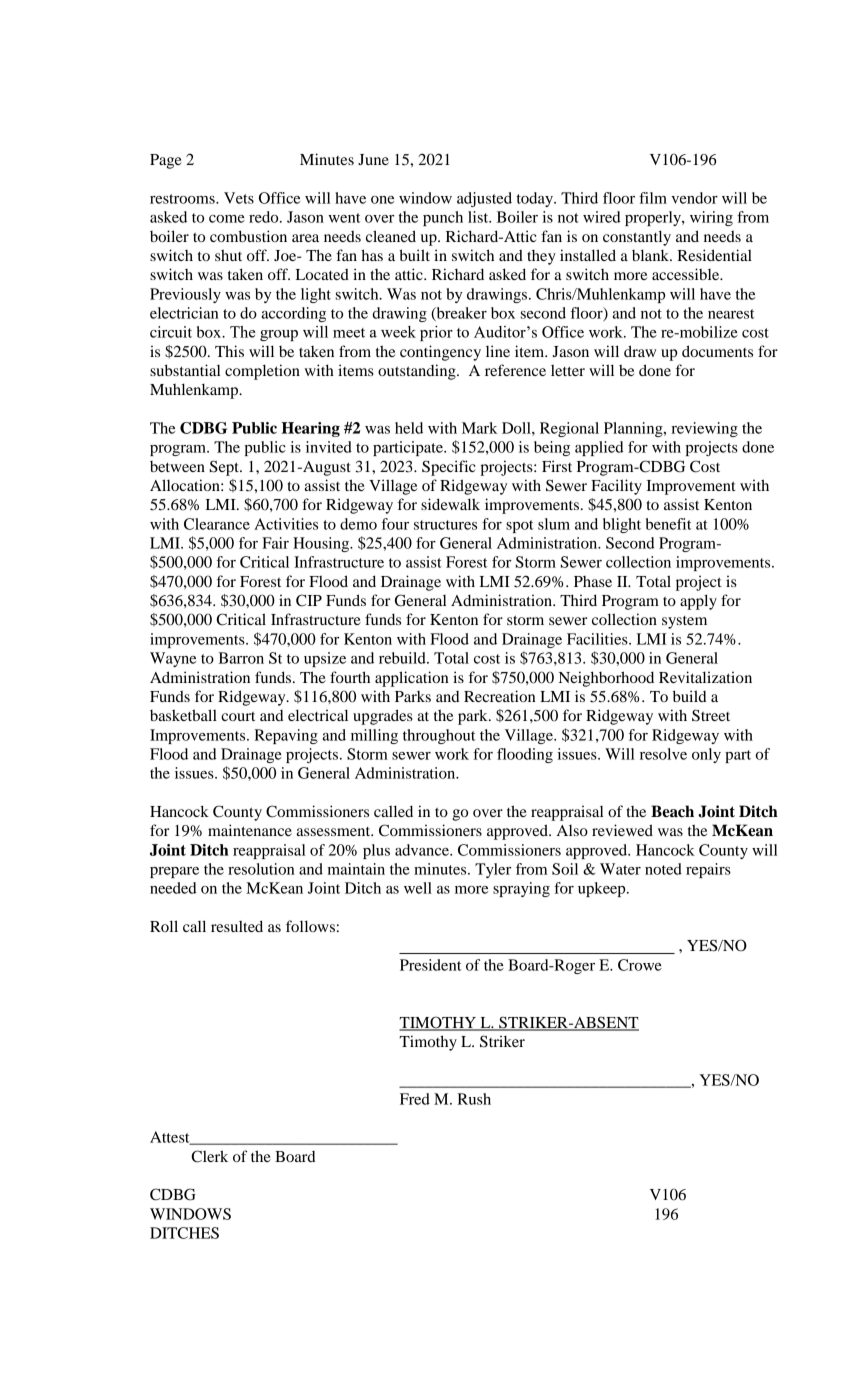 This screenshot has width=849, height=1400. Describe the element at coordinates (653, 198) in the screenshot. I see `film` at that location.
